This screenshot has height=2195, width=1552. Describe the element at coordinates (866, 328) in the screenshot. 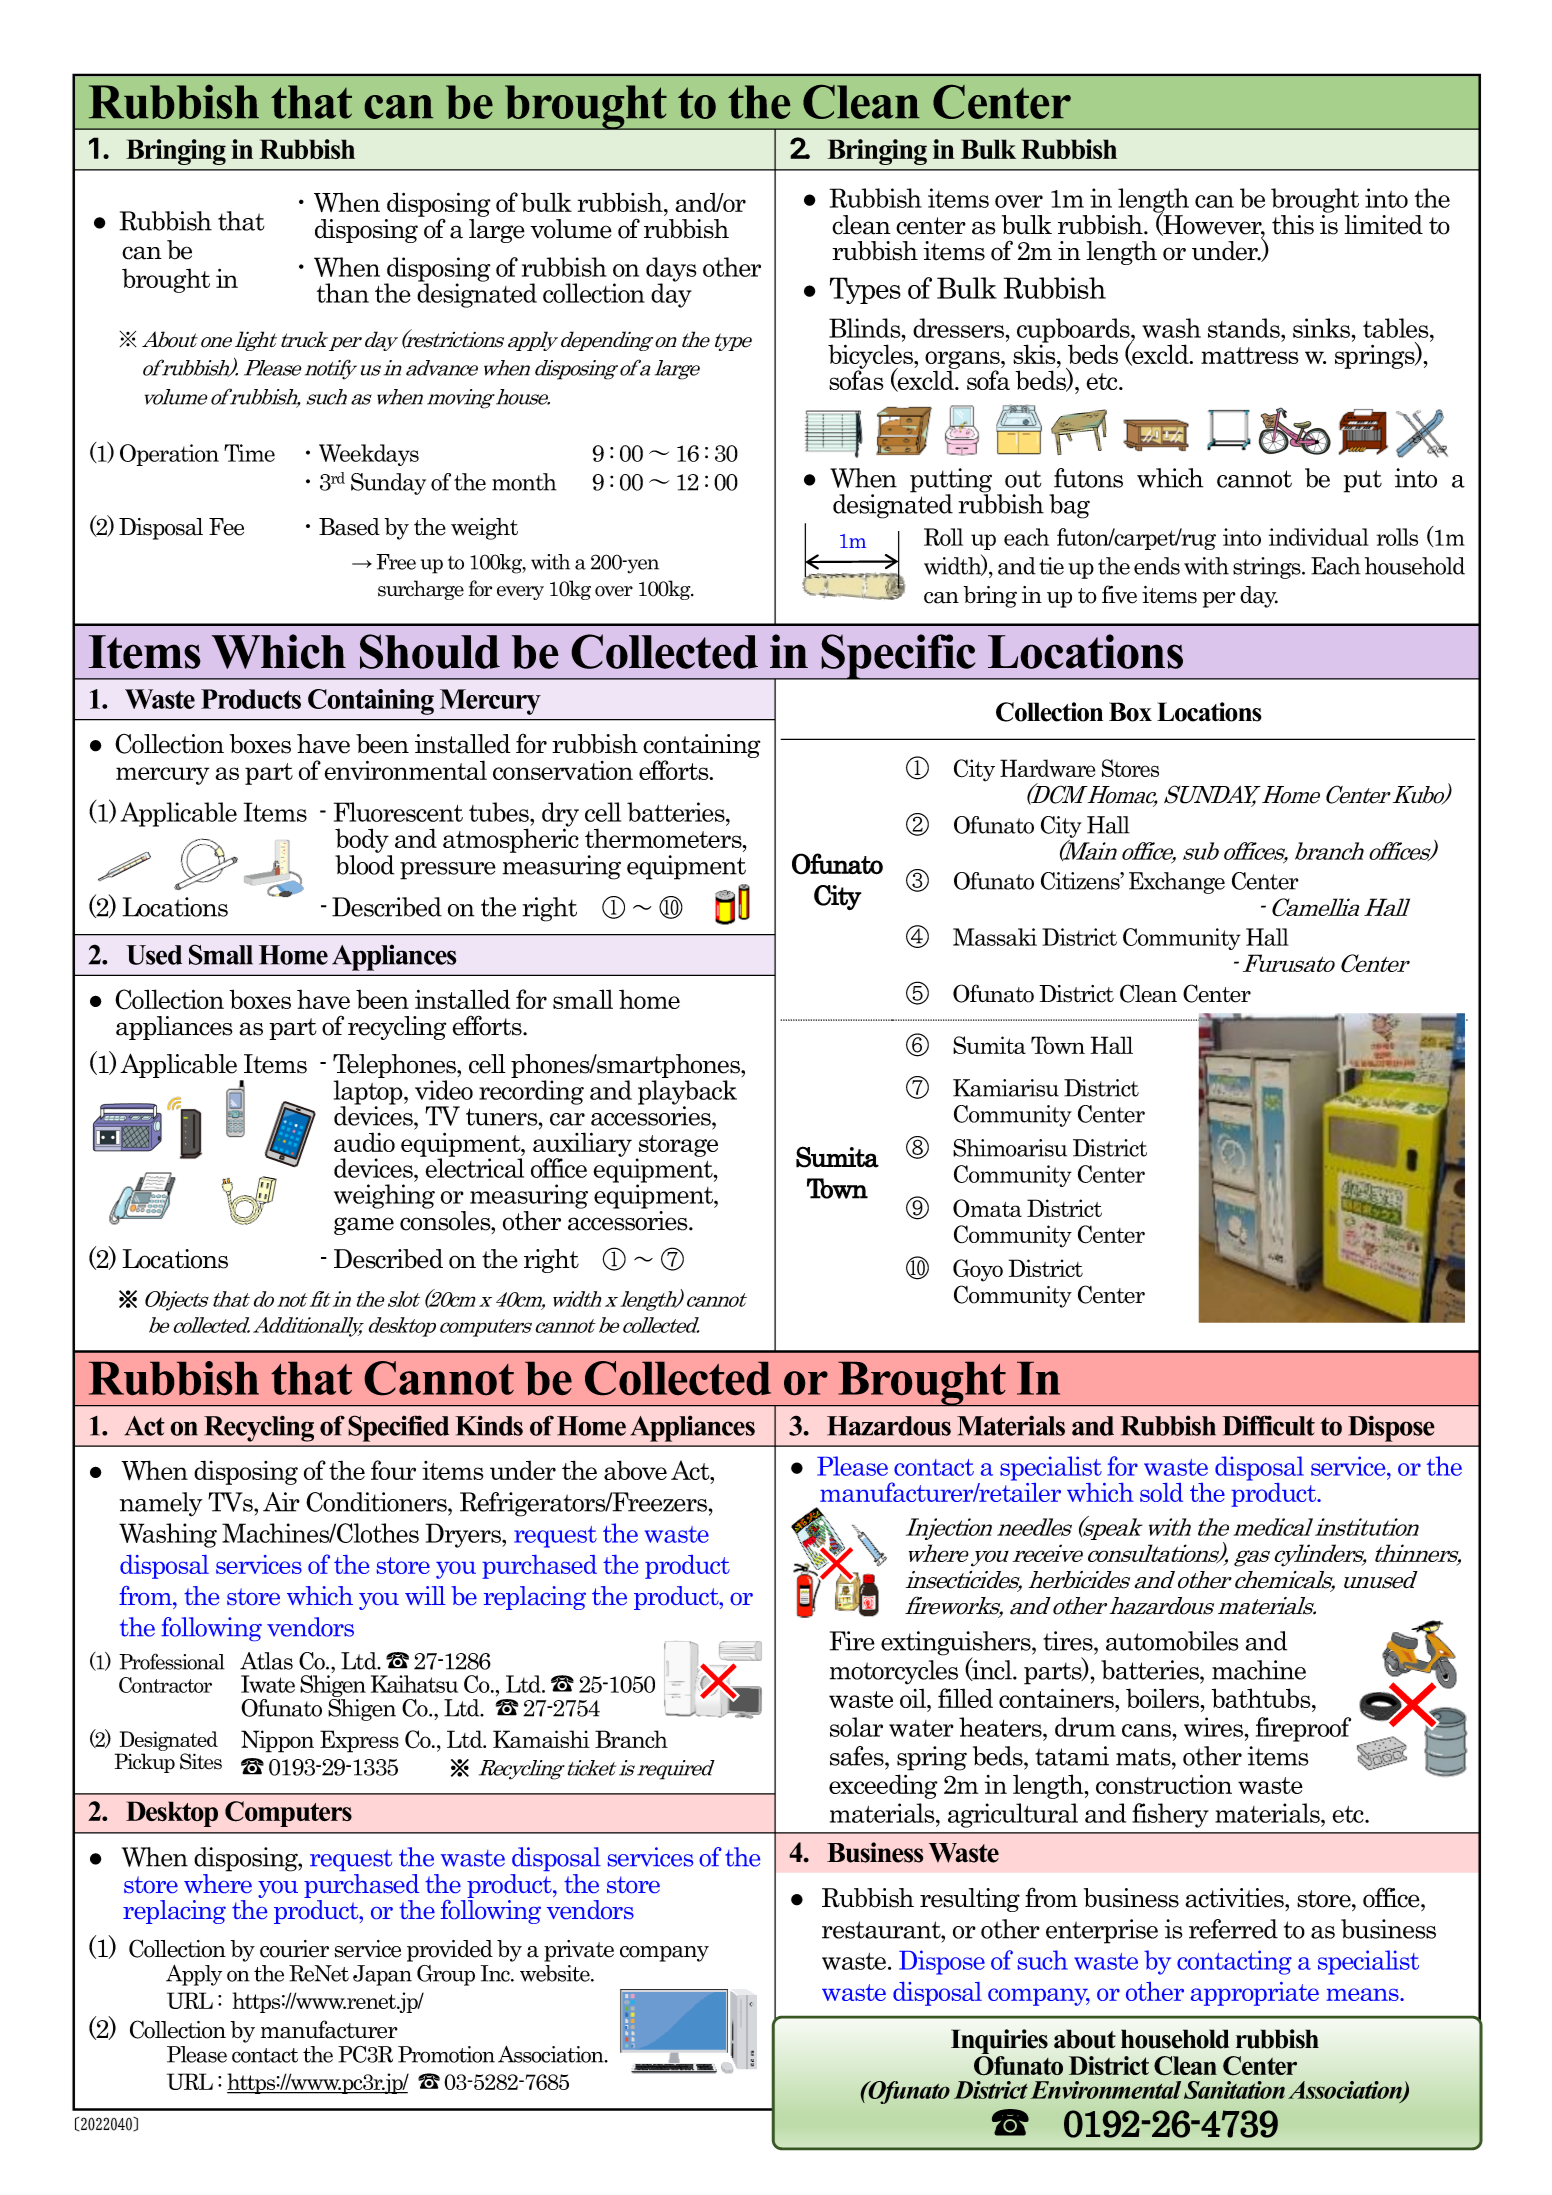

I see `Blinds` at that location.
